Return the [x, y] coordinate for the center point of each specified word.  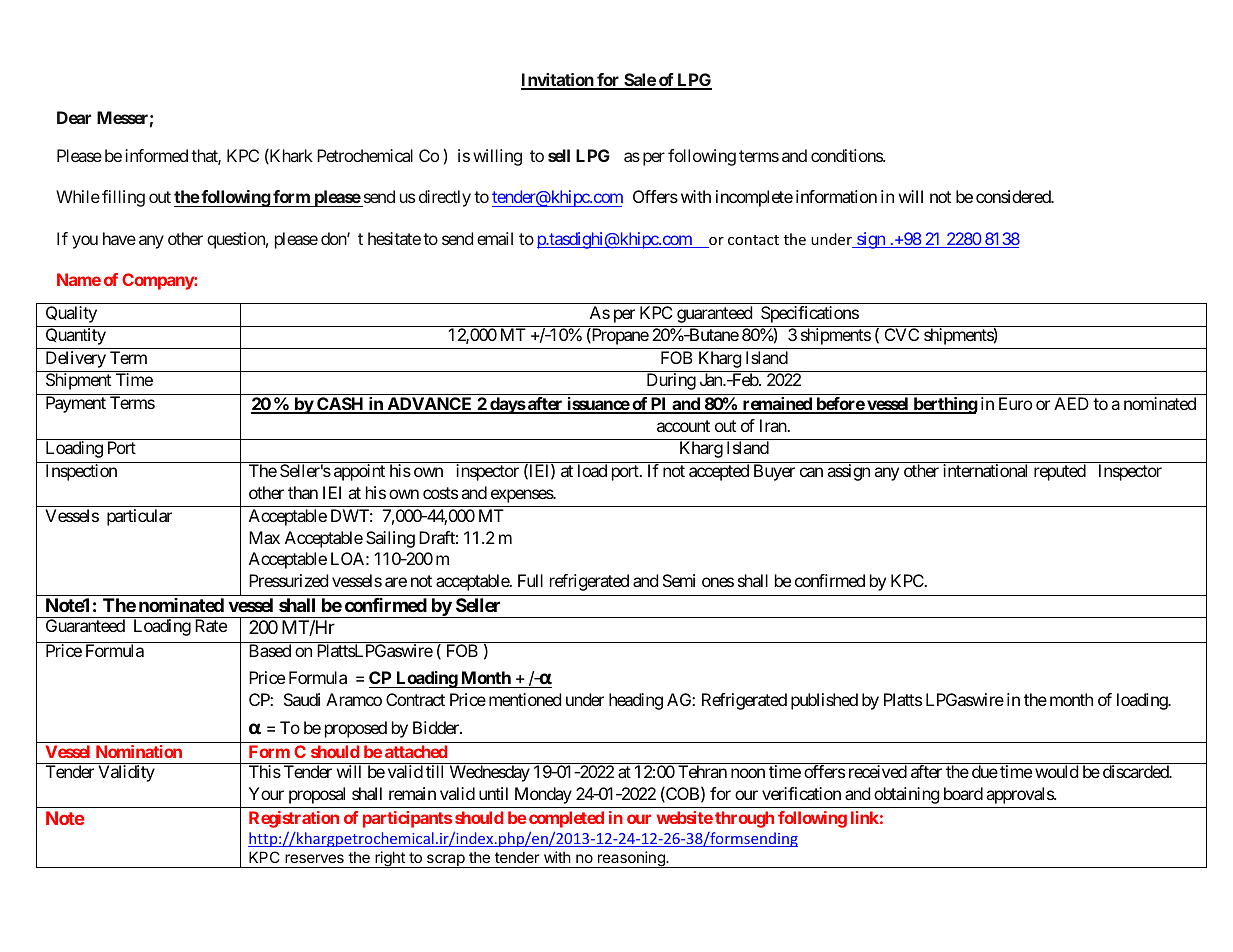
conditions [847, 155]
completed [566, 819]
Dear [74, 117]
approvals [1021, 795]
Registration [294, 819]
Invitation [558, 81]
